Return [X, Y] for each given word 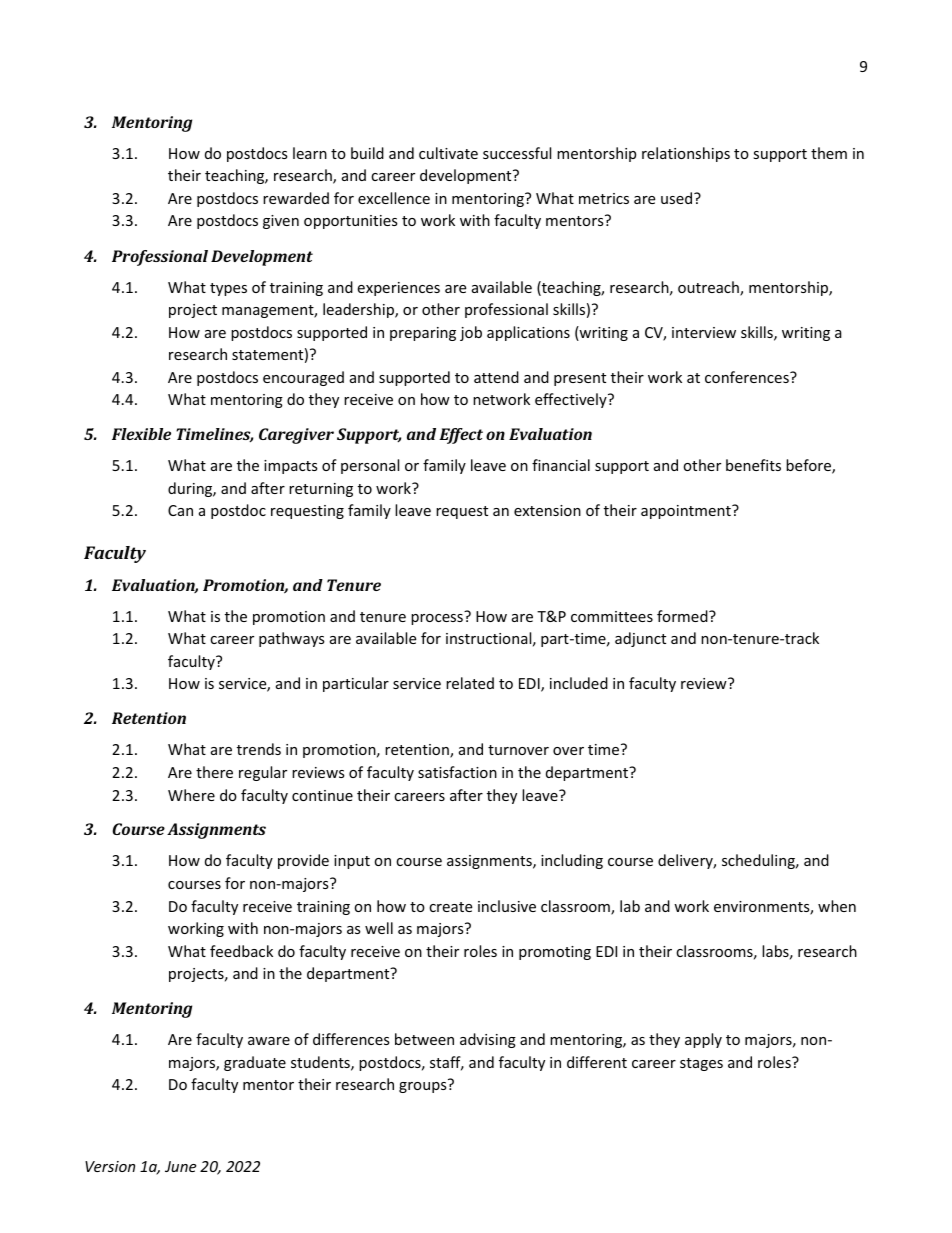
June [180, 1166]
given [281, 222]
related [470, 683]
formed [683, 616]
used [678, 198]
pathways [292, 639]
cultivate [448, 153]
